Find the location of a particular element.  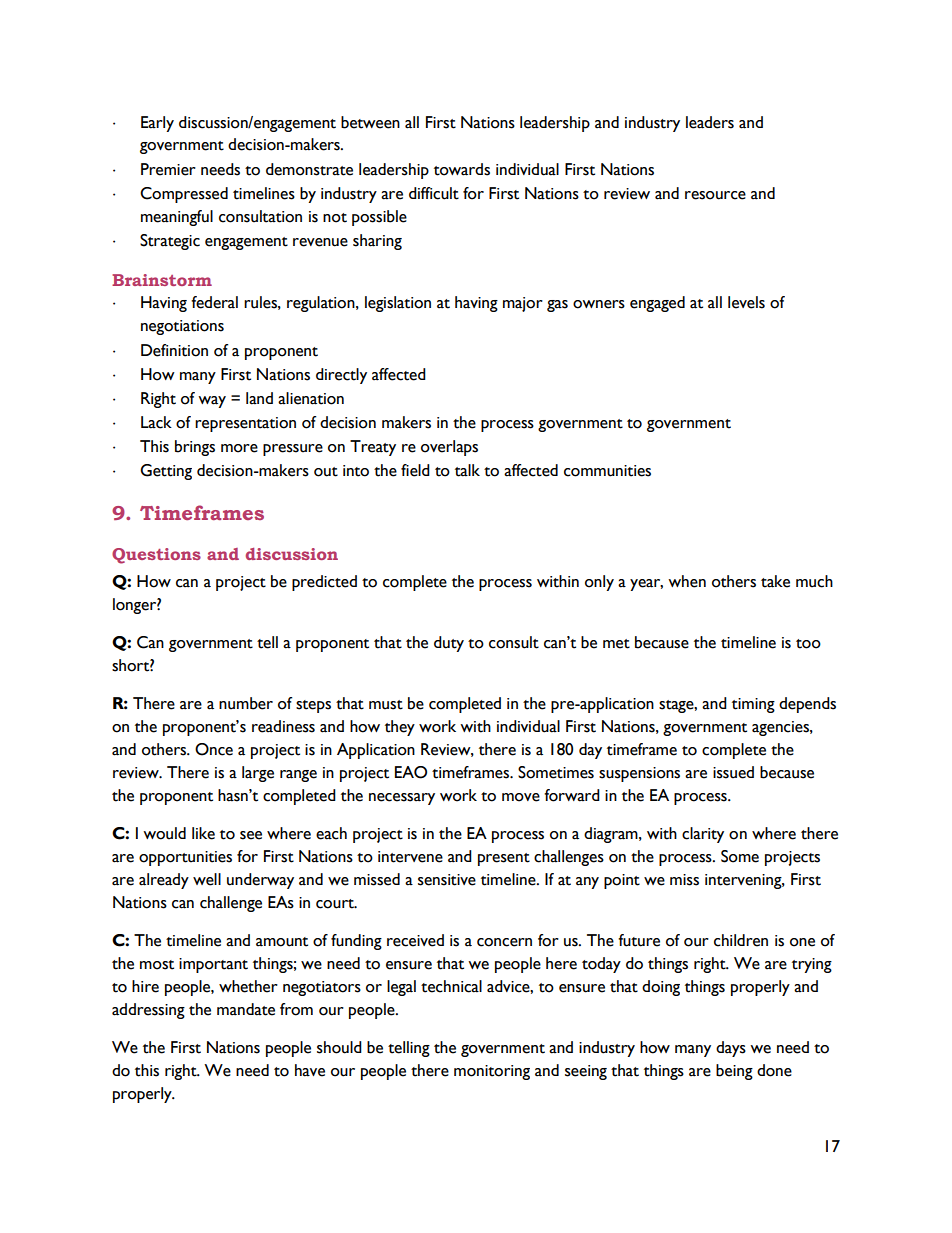

mandate is located at coordinates (246, 1009).
